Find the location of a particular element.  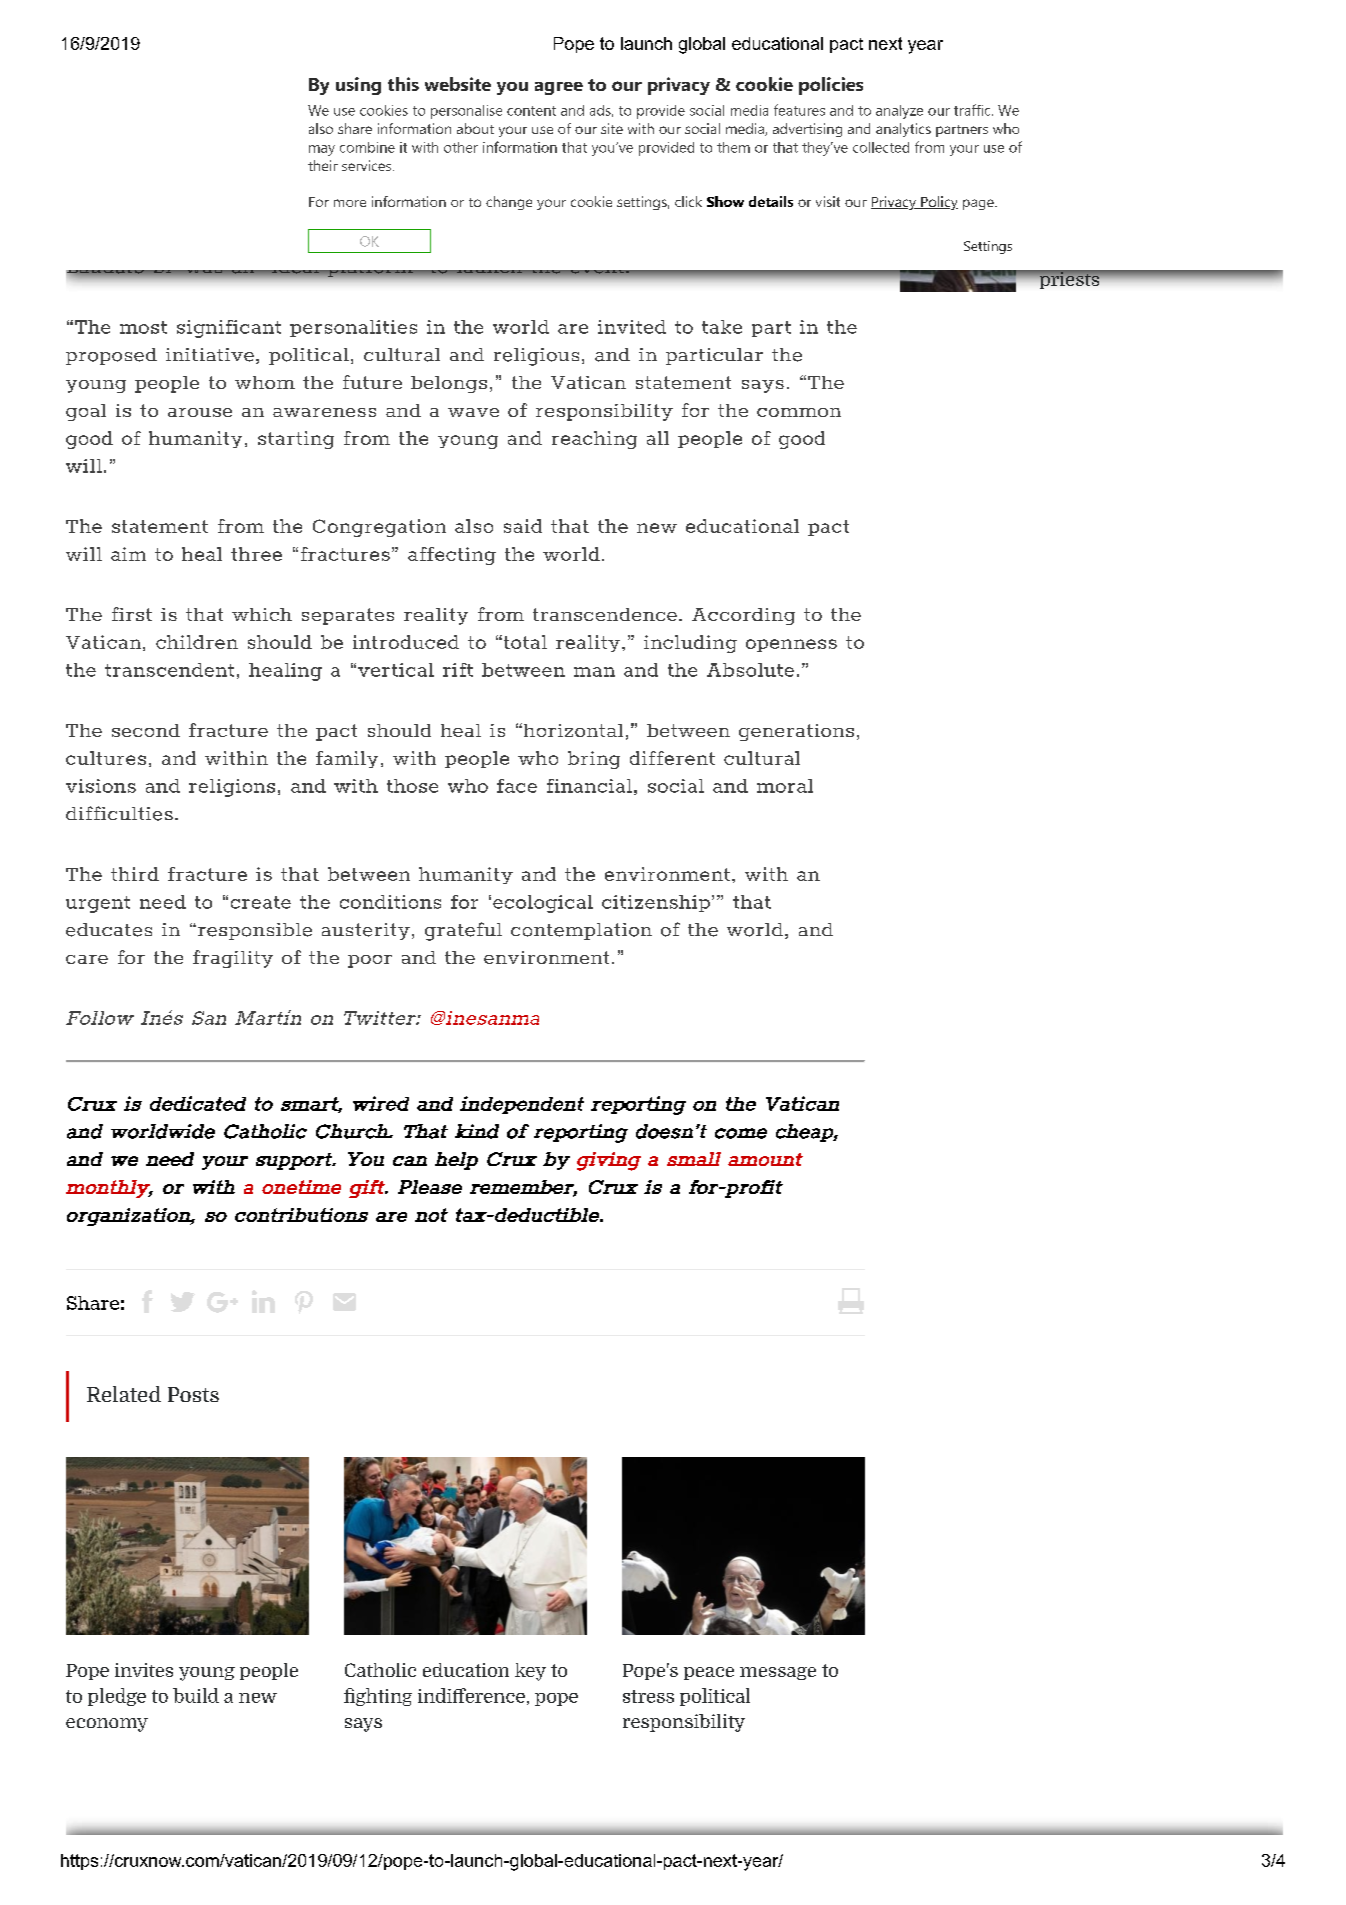

message is located at coordinates (778, 1673).
